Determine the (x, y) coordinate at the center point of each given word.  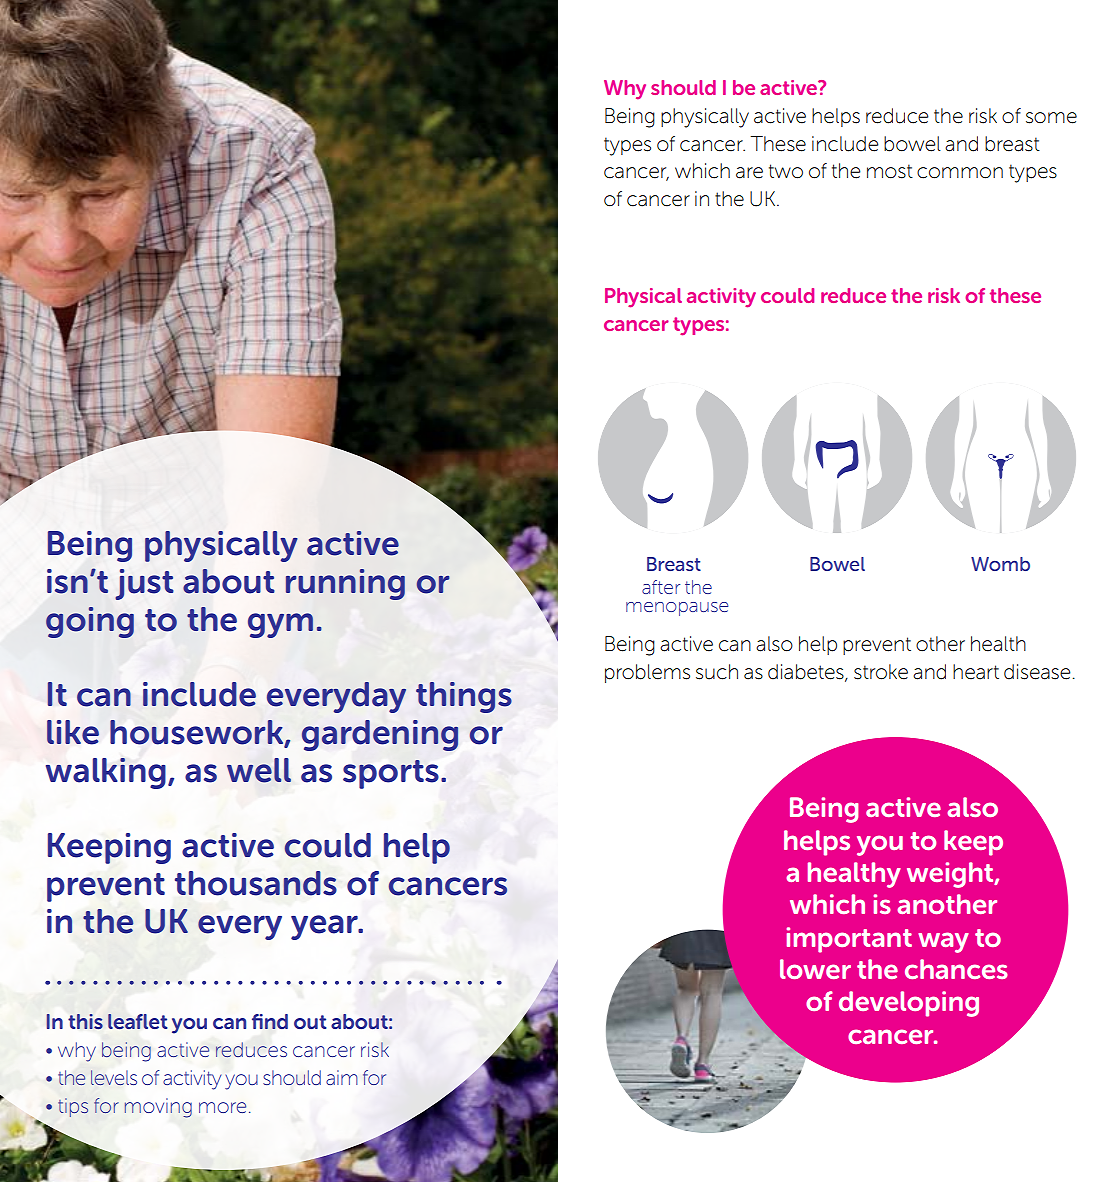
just (144, 584)
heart (976, 672)
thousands (256, 883)
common (960, 173)
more (222, 1107)
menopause (677, 609)
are (749, 173)
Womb (1000, 564)
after (661, 587)
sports (391, 774)
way (943, 942)
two (786, 171)
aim (342, 1077)
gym (280, 625)
